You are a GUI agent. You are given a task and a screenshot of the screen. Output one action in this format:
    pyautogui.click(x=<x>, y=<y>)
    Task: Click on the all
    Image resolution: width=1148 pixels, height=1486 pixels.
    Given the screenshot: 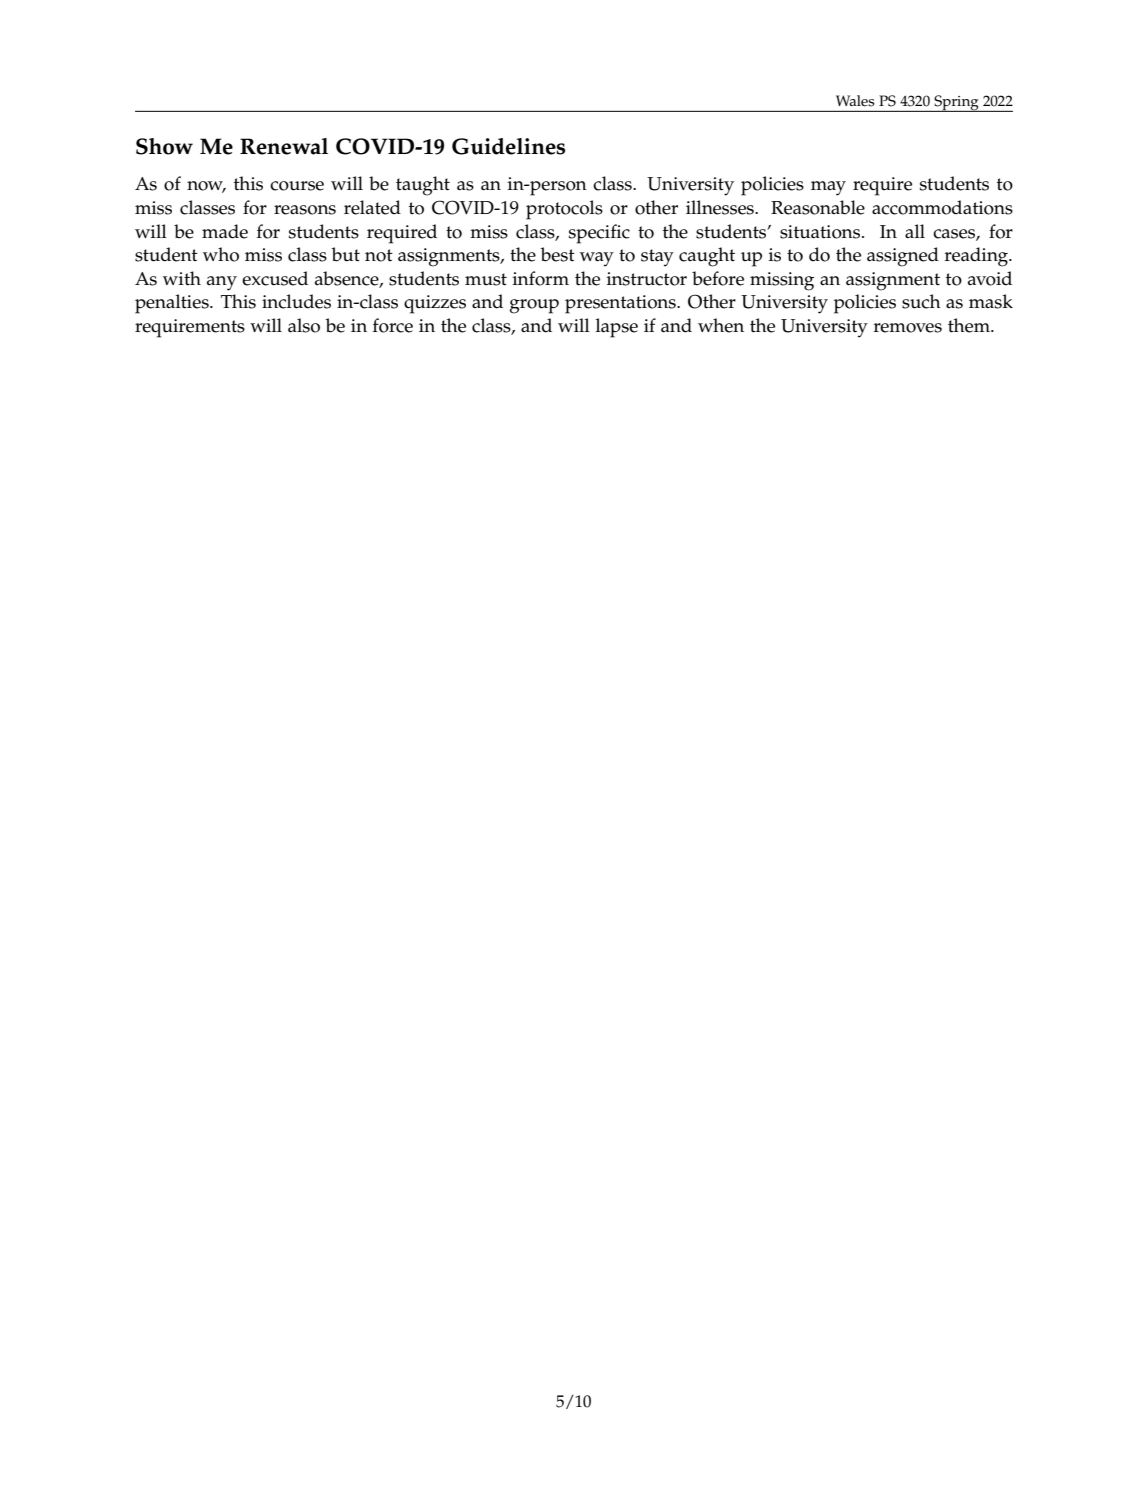 What is the action you would take?
    pyautogui.click(x=915, y=231)
